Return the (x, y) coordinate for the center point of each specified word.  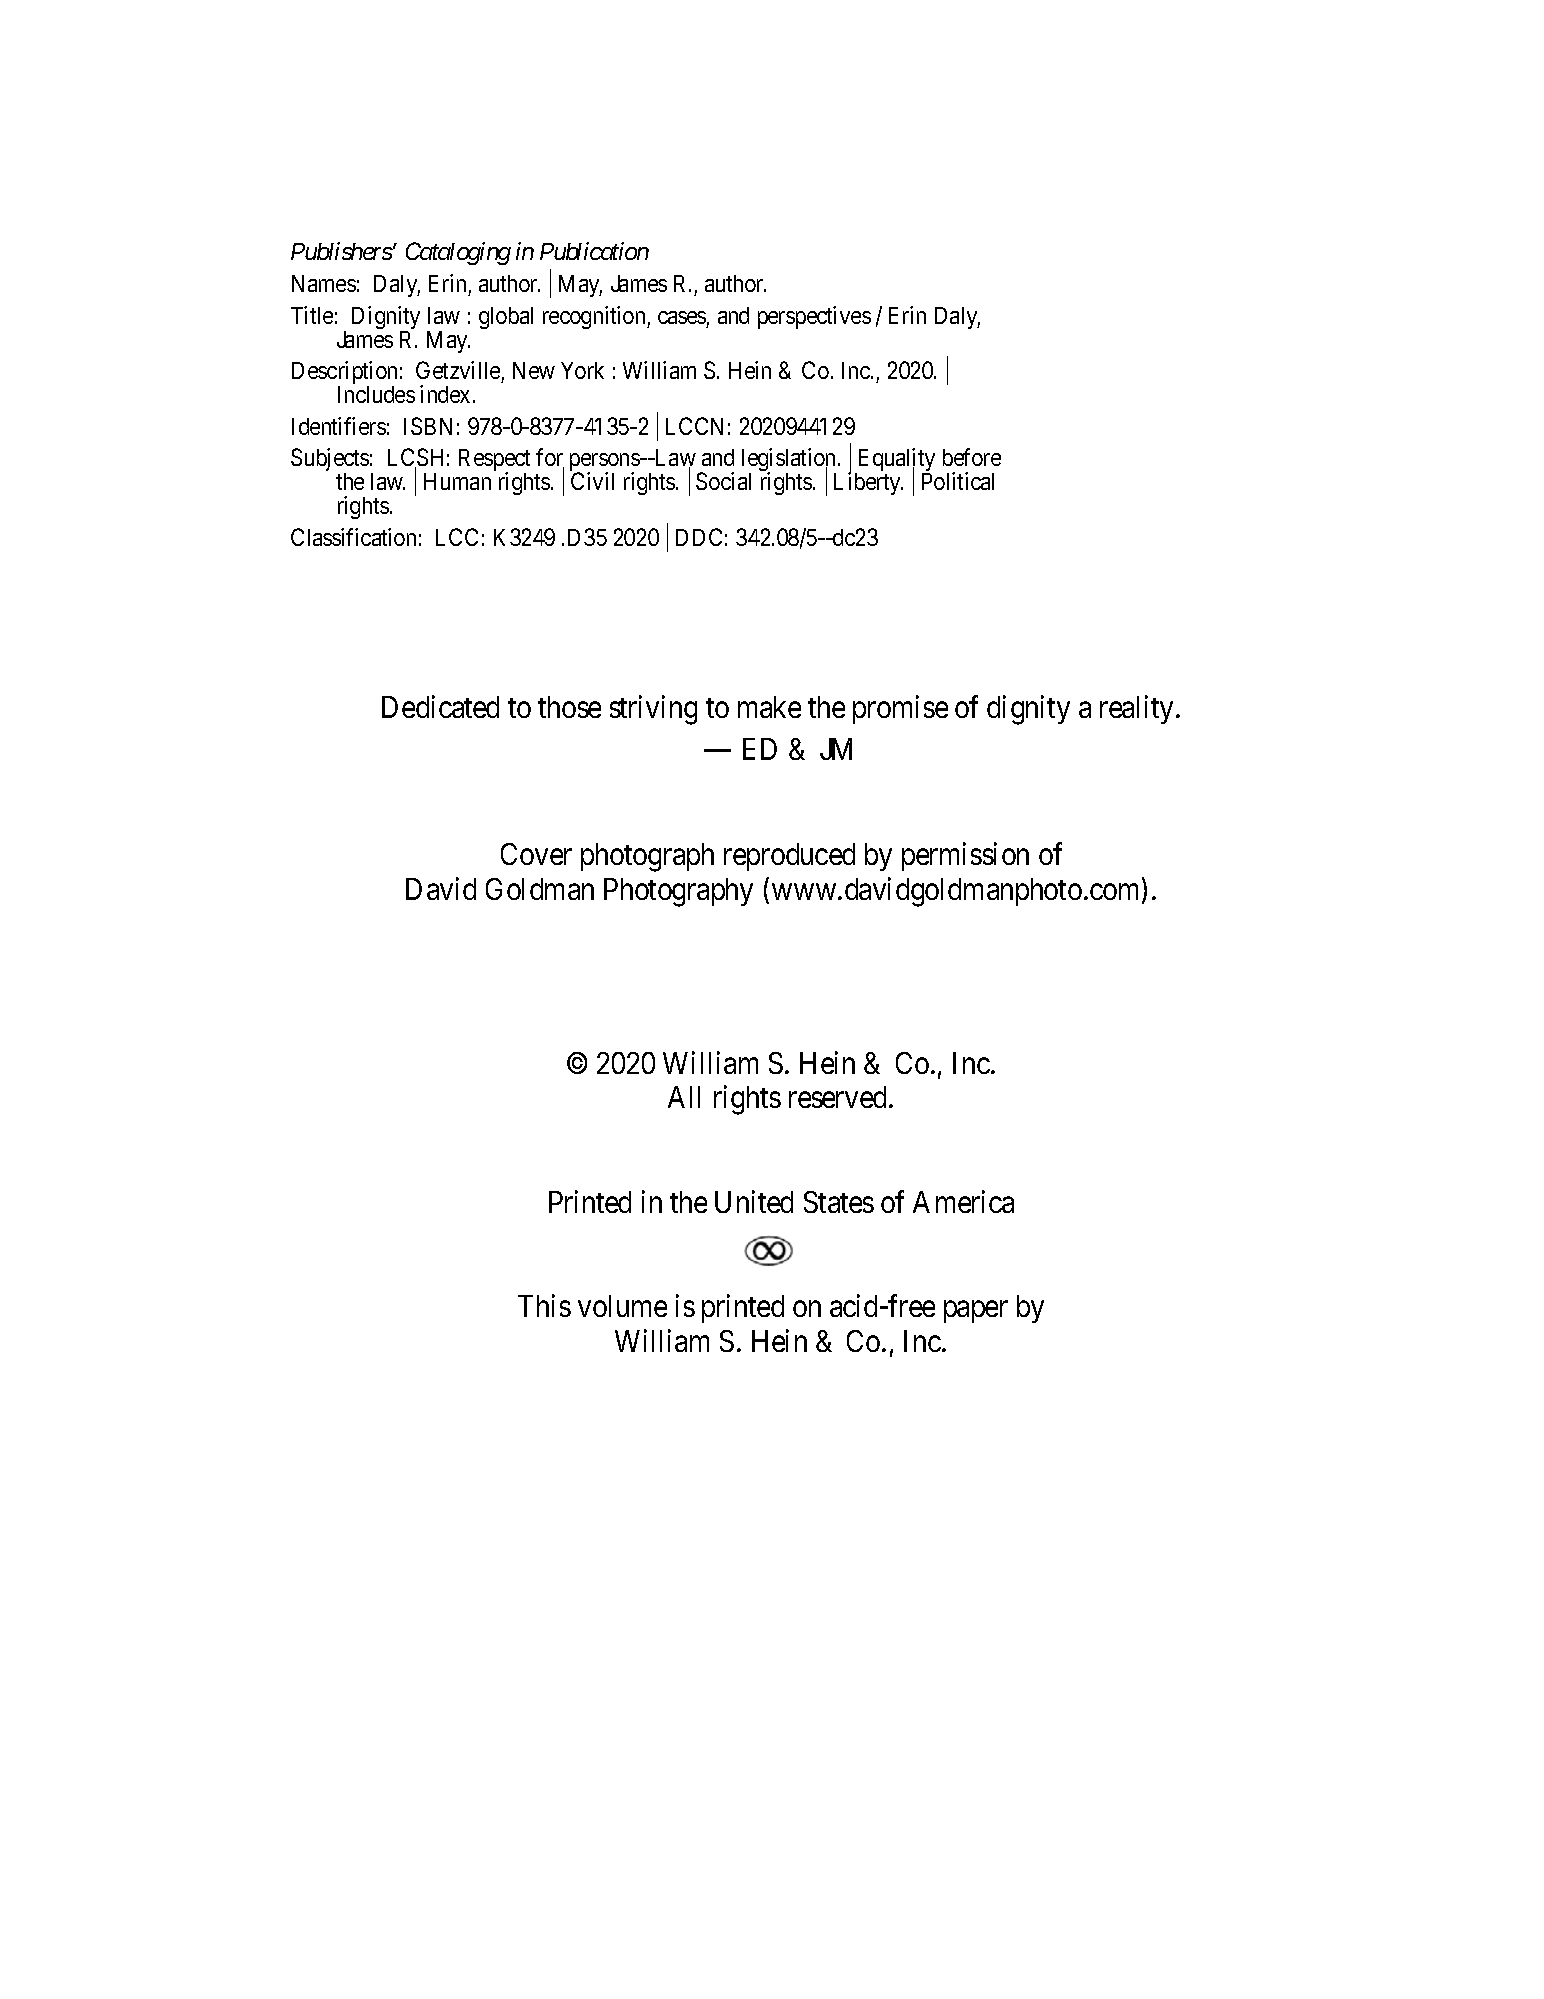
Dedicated (440, 706)
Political (958, 481)
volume (622, 1306)
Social (723, 481)
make (769, 707)
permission (965, 856)
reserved (839, 1097)
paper (976, 1312)
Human (457, 481)
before (972, 457)
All (684, 1097)
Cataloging (458, 253)
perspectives (814, 317)
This (544, 1306)
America (963, 1201)
